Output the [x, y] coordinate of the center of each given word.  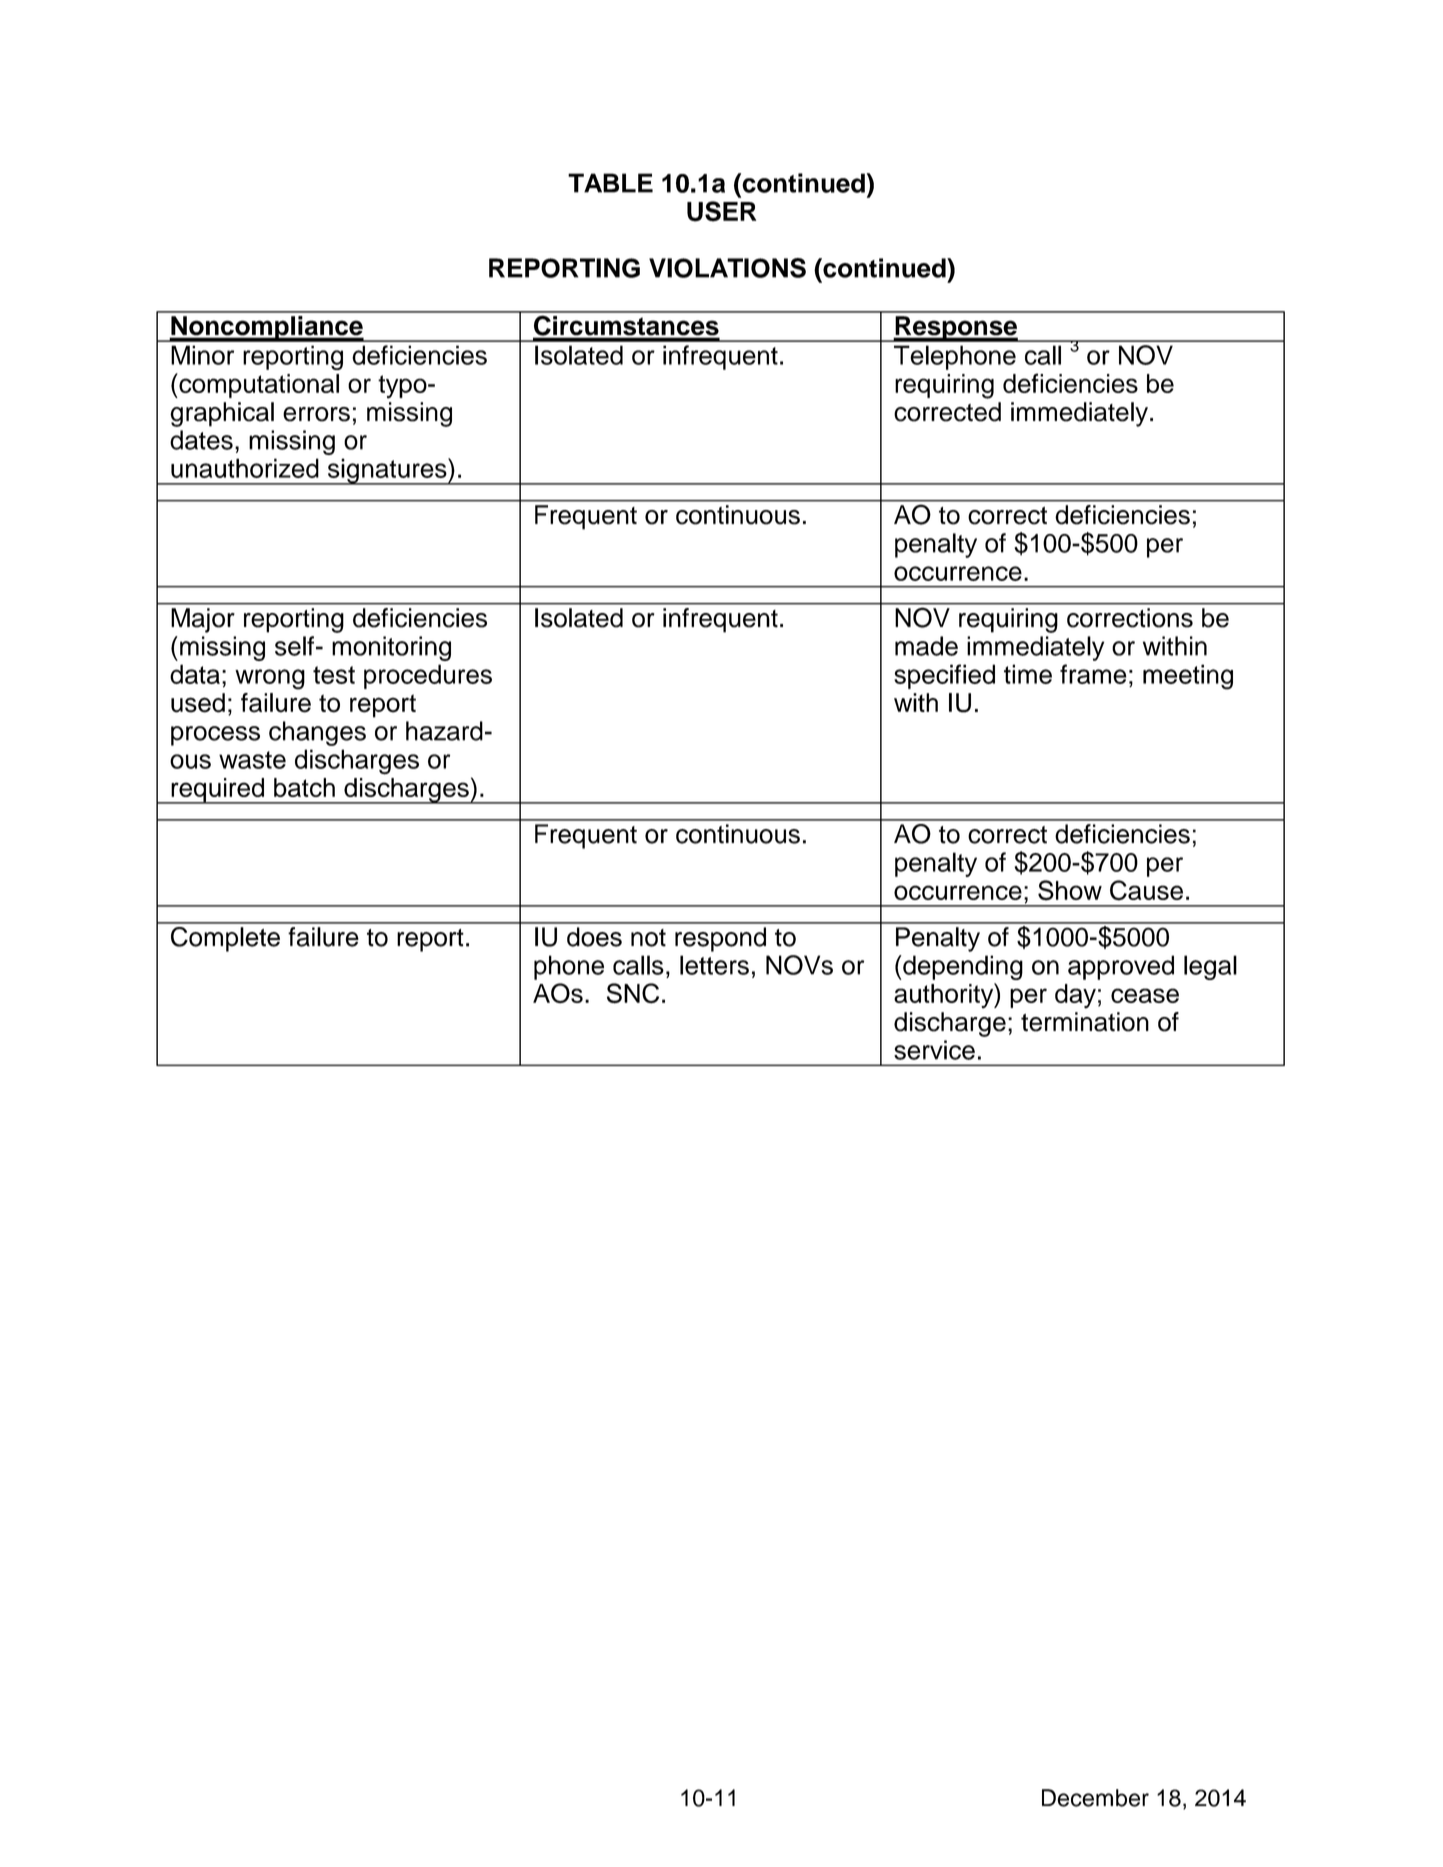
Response [956, 329]
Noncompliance [267, 329]
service [934, 1050]
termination [1085, 1022]
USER [721, 211]
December [1095, 1798]
